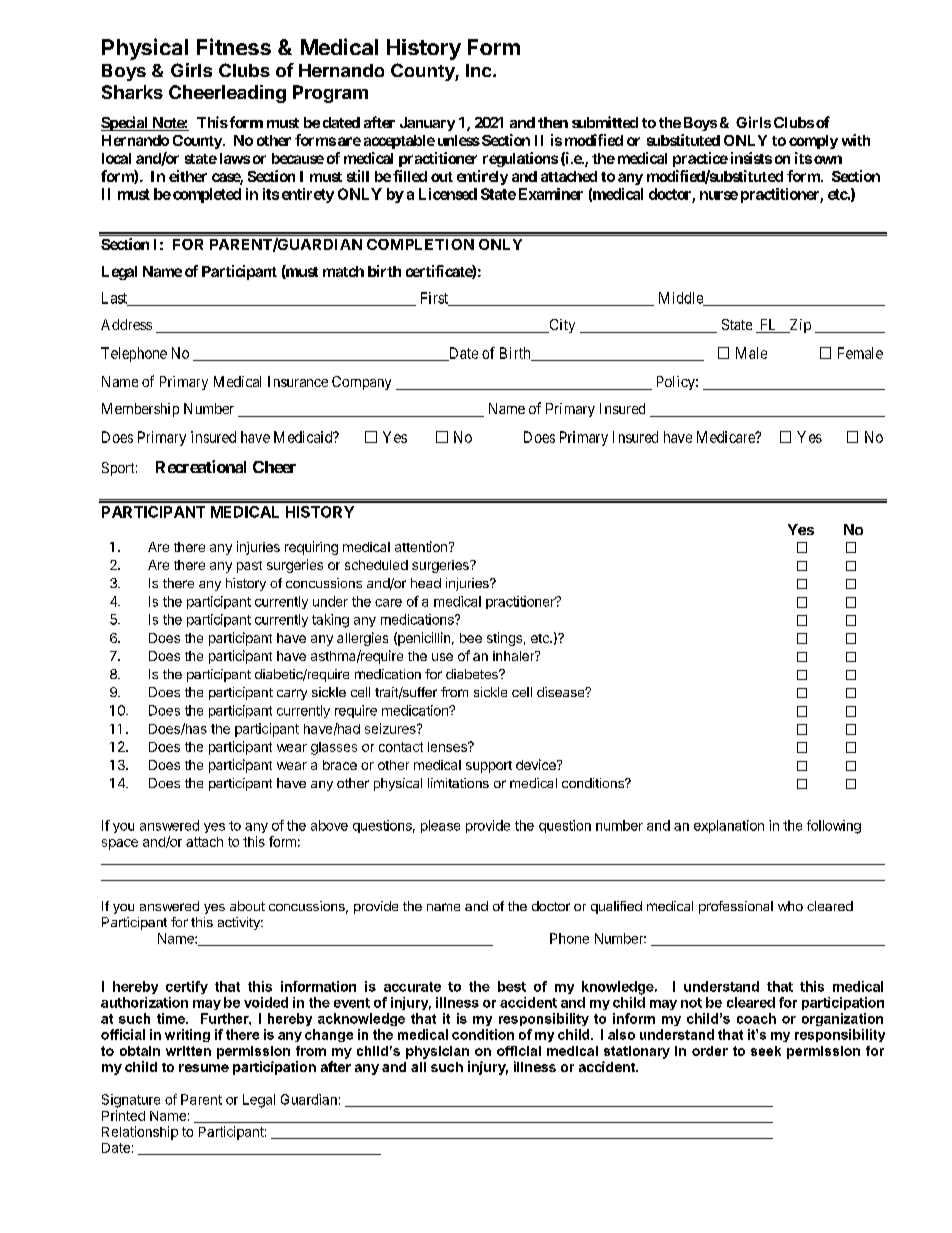 The image size is (952, 1233). What do you see at coordinates (292, 694) in the page?
I see `carry` at bounding box center [292, 694].
